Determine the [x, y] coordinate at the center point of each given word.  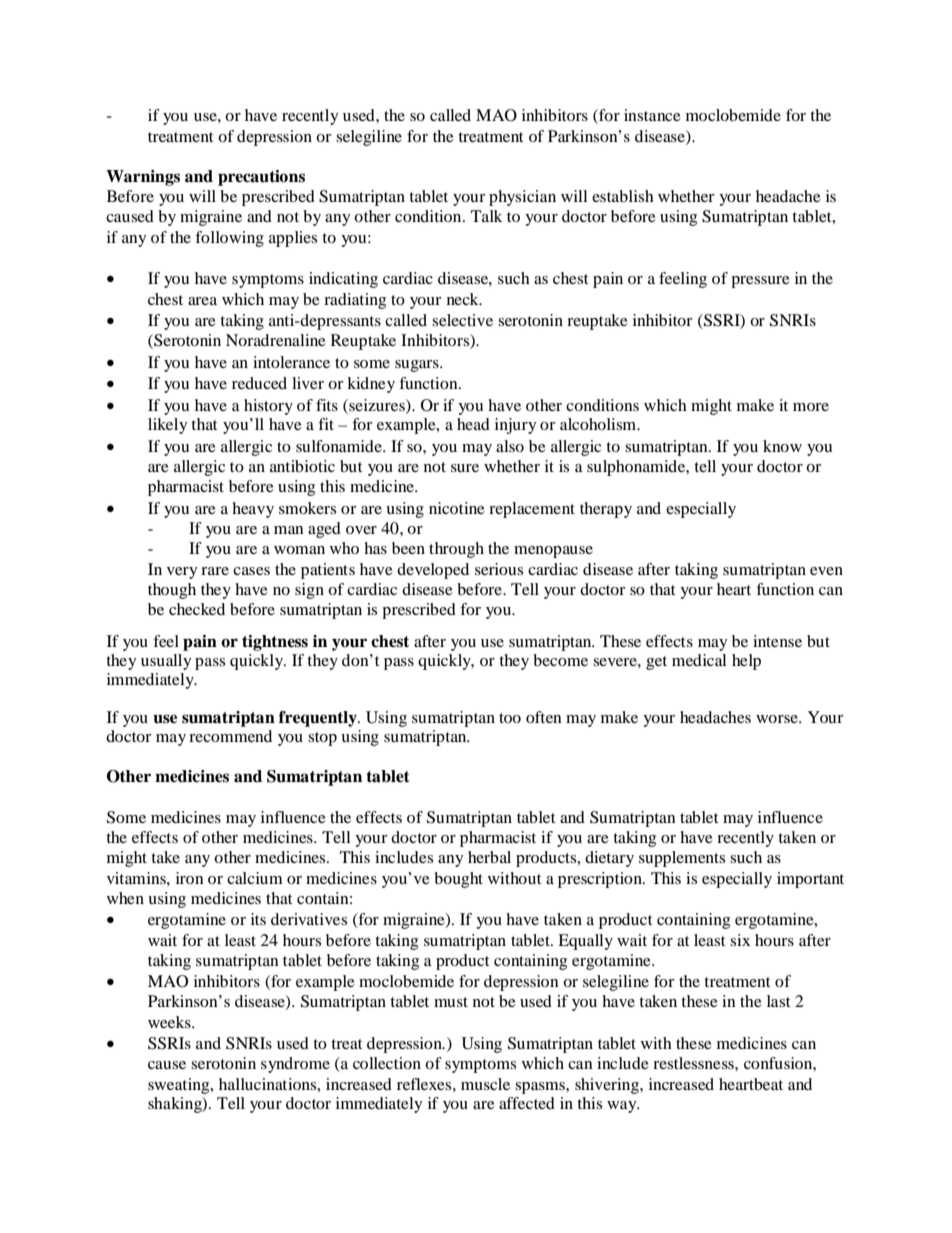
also [510, 446]
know [782, 446]
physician [522, 198]
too [510, 718]
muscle [485, 1084]
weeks [170, 1022]
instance [652, 115]
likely [167, 426]
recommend [230, 736]
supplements [682, 859]
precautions [261, 178]
